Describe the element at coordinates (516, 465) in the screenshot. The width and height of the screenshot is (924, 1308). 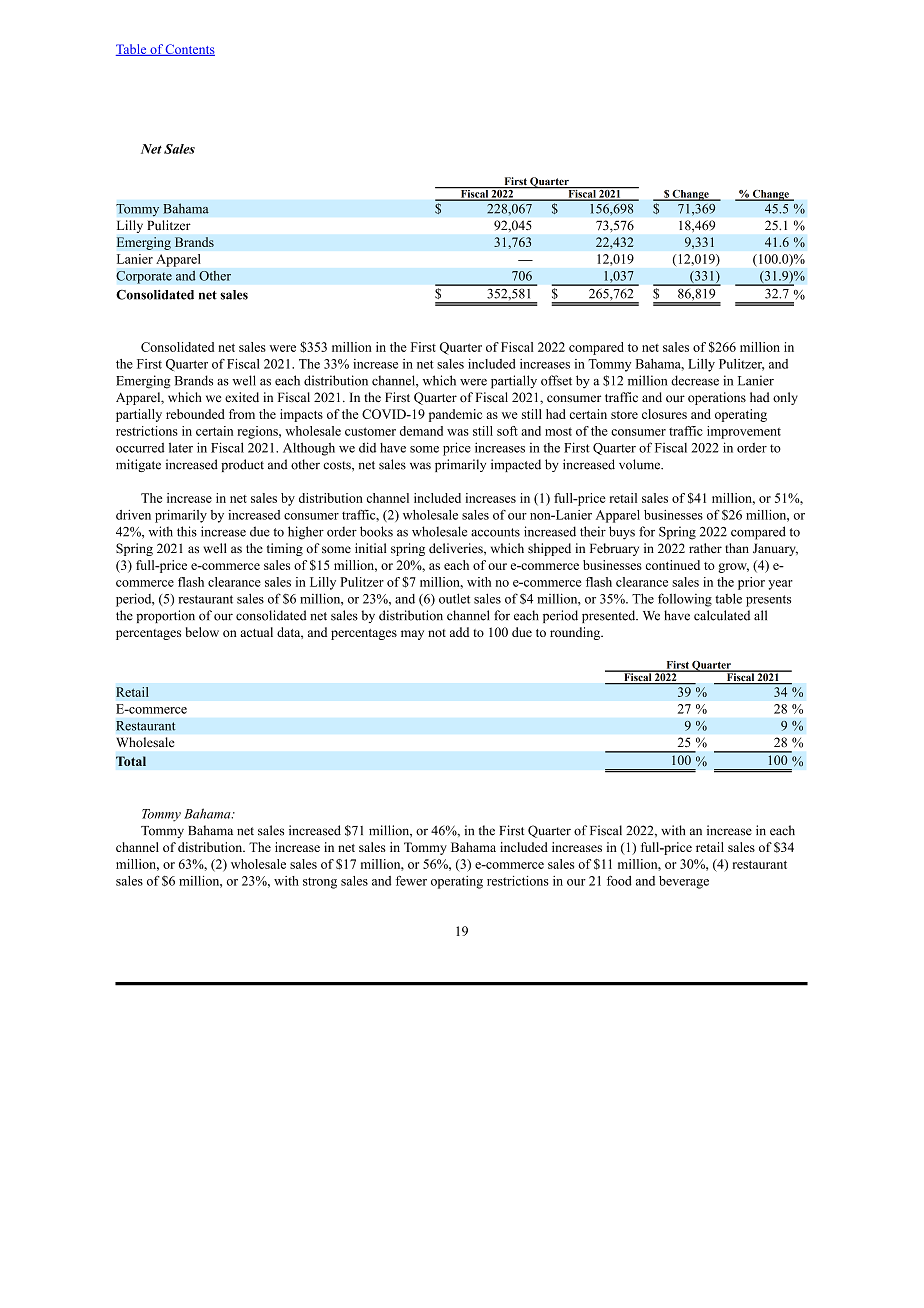
I see `impacted` at that location.
